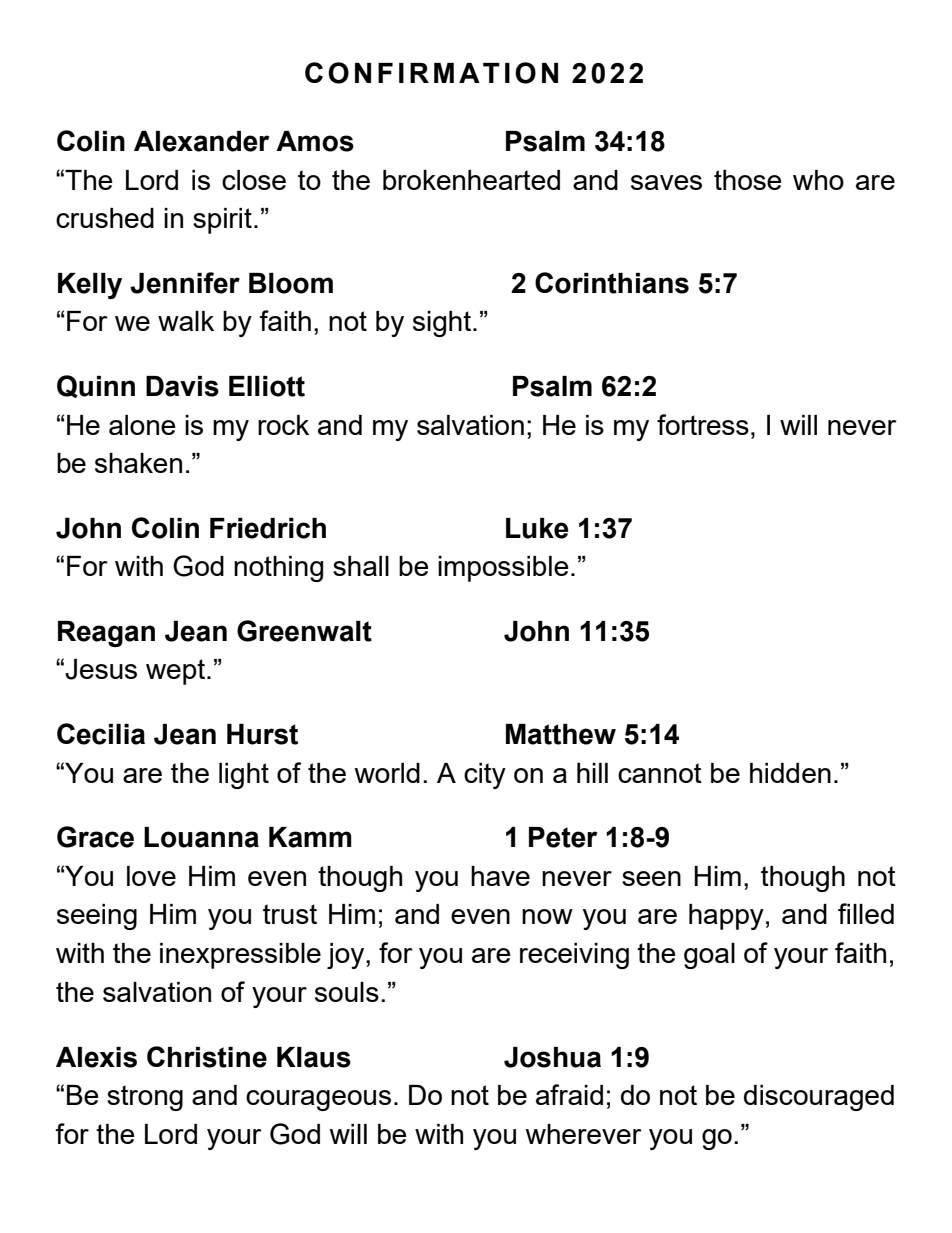 The width and height of the screenshot is (952, 1233). What do you see at coordinates (747, 180) in the screenshot?
I see `those` at bounding box center [747, 180].
